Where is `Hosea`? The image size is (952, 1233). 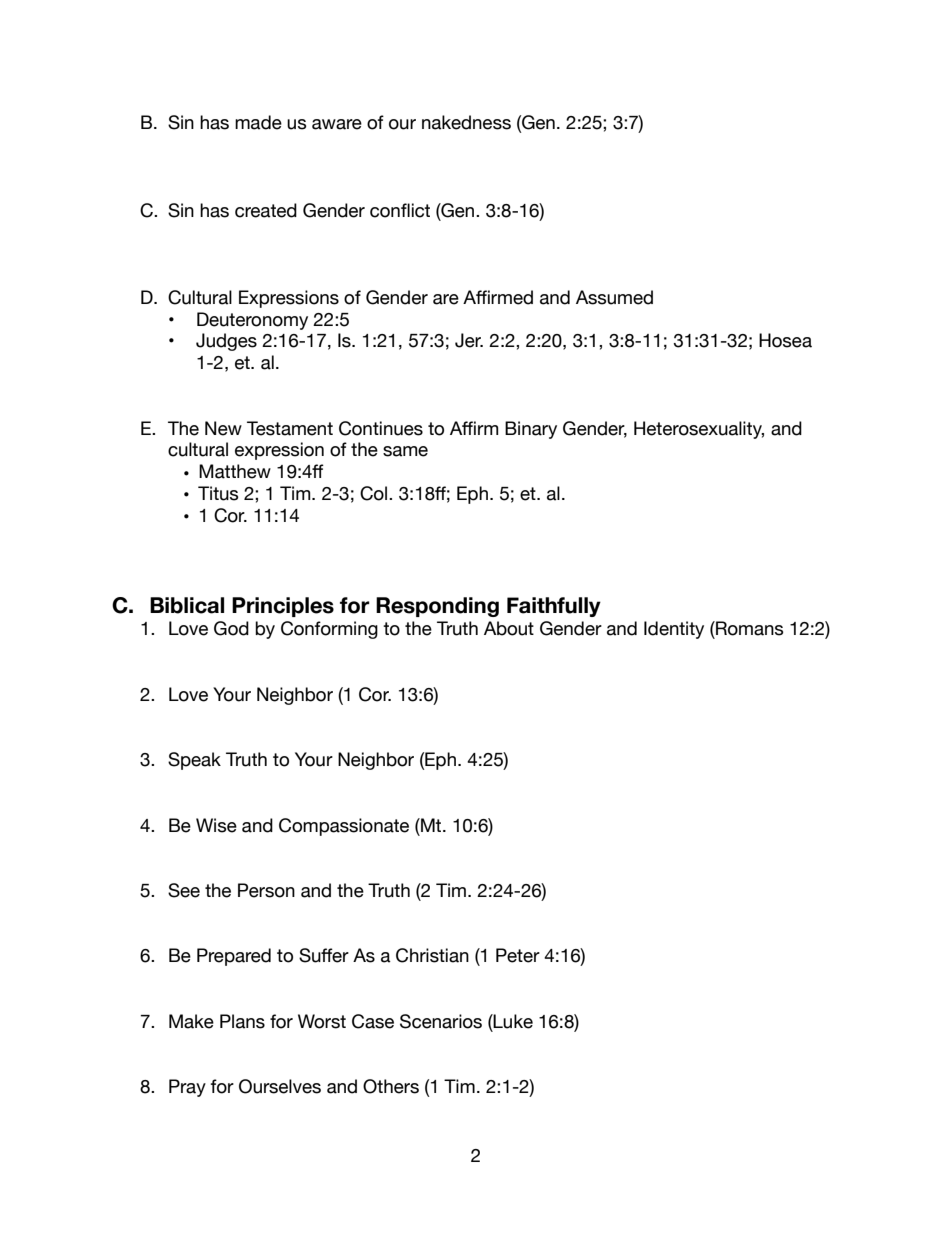
Hosea is located at coordinates (785, 340).
